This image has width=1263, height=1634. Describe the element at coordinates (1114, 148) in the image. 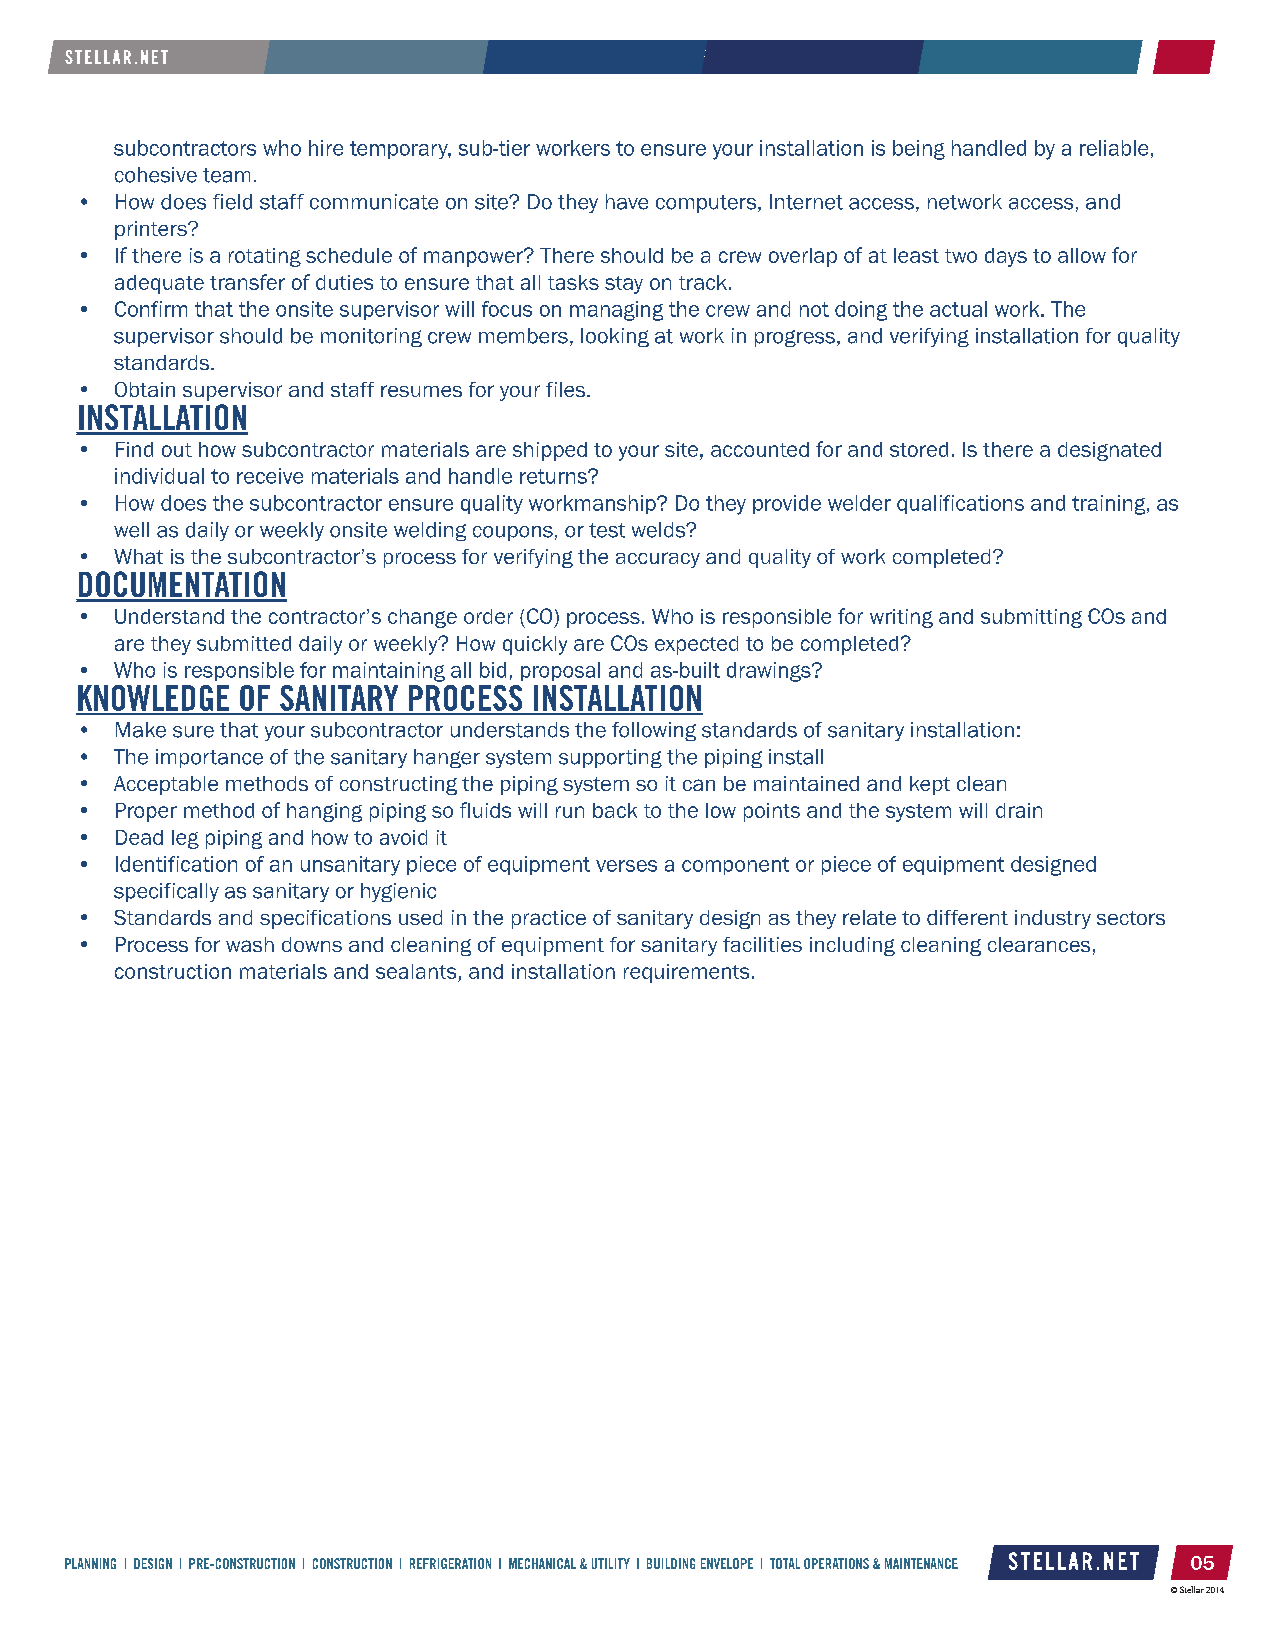

I see `reliable` at that location.
